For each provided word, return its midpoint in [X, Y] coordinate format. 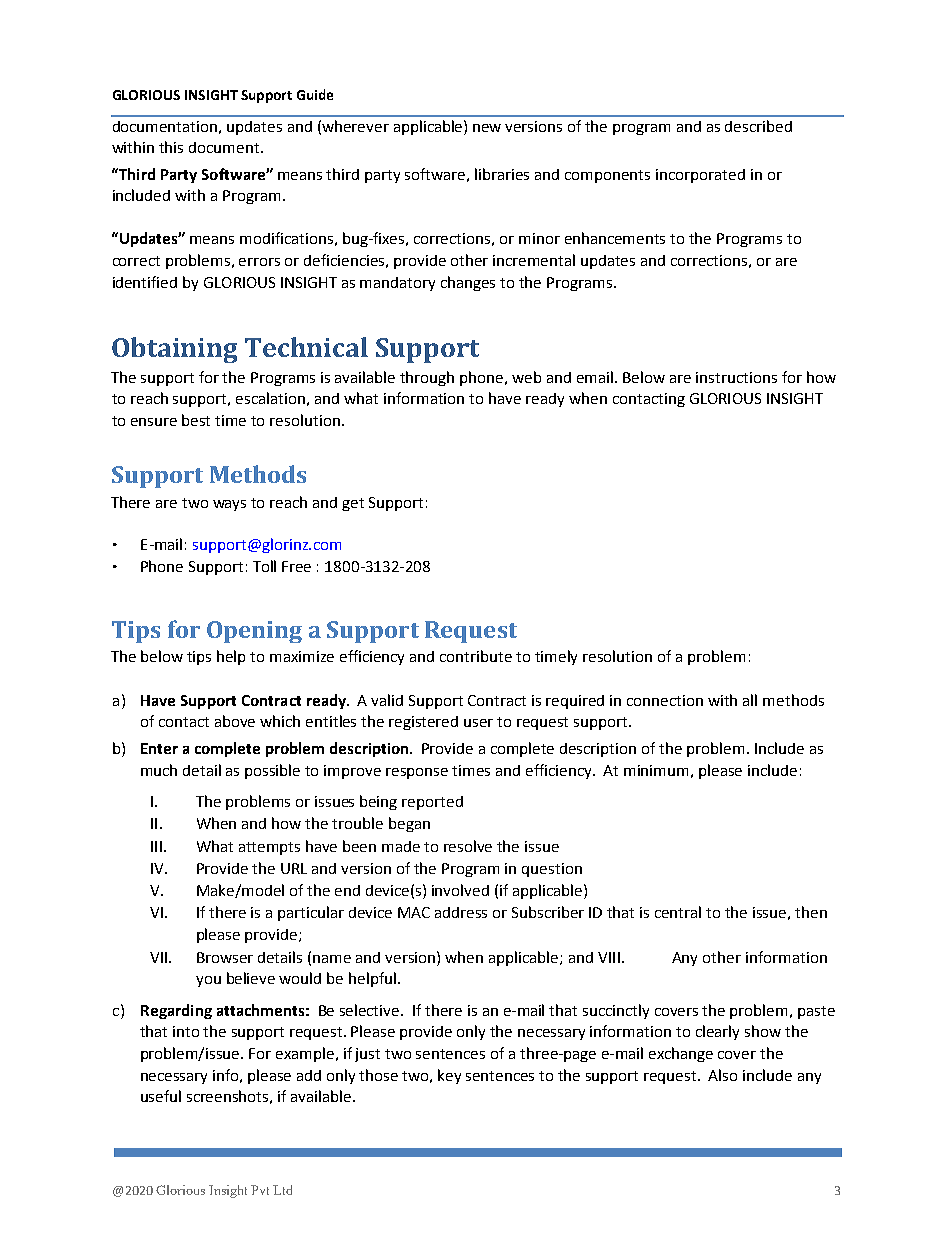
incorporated [700, 176]
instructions [736, 377]
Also [722, 1075]
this [171, 147]
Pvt [260, 1190]
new [487, 128]
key [449, 1076]
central [678, 912]
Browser [225, 957]
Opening [254, 632]
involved [460, 890]
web [526, 377]
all [750, 700]
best [196, 420]
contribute [476, 656]
